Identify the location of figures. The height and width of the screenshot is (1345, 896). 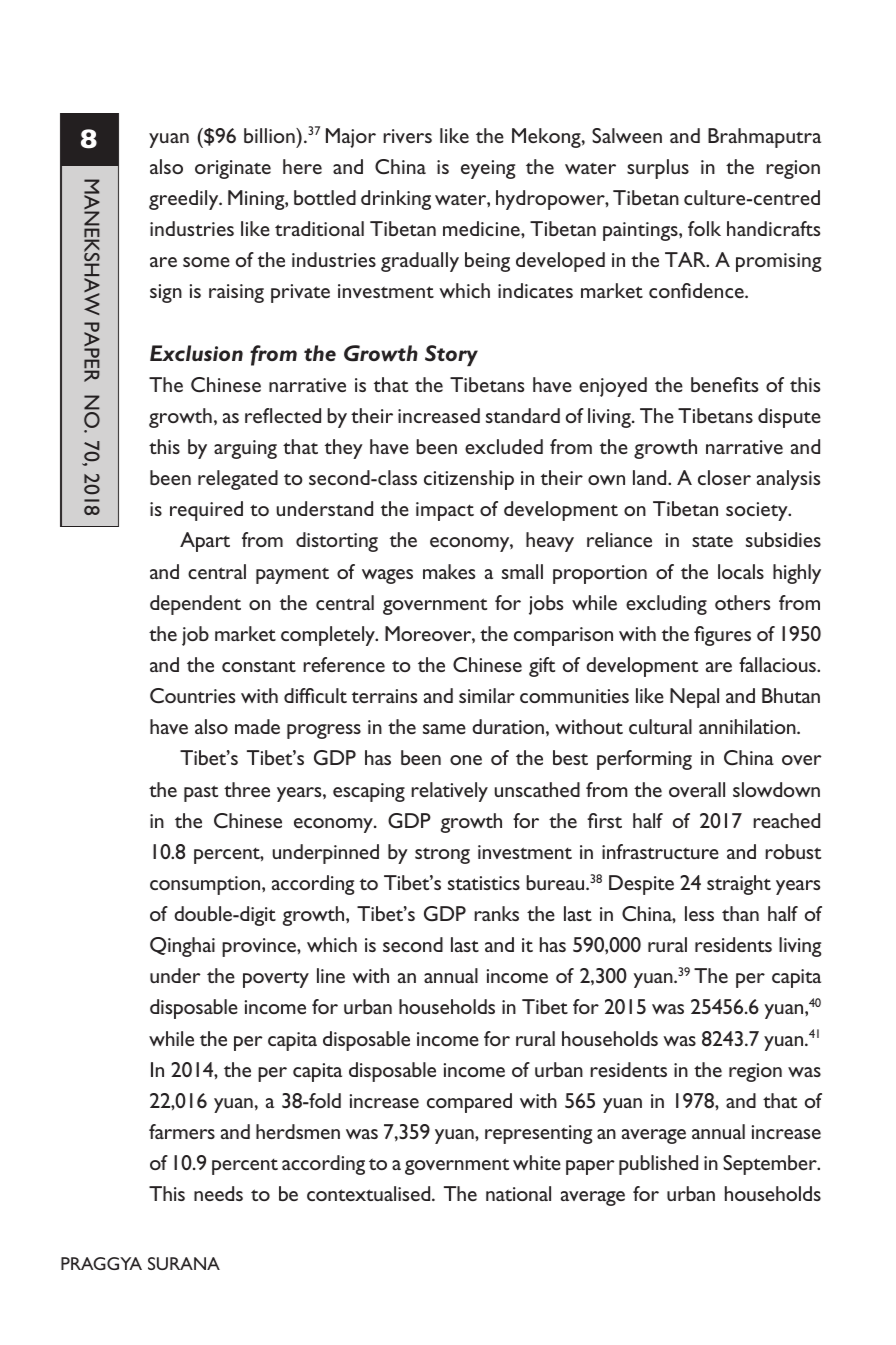
(722, 636).
